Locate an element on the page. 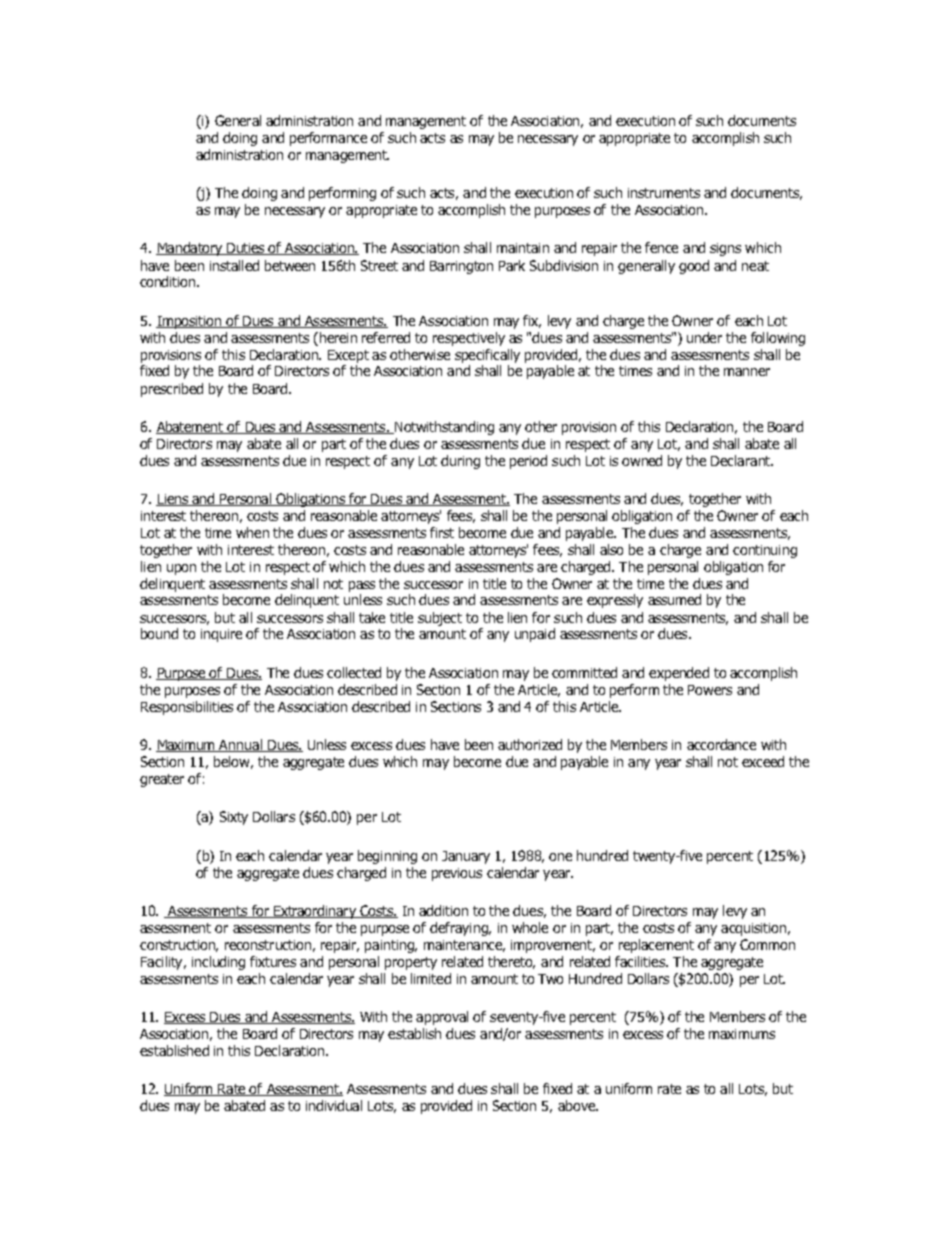 The image size is (952, 1233). above is located at coordinates (577, 1105).
